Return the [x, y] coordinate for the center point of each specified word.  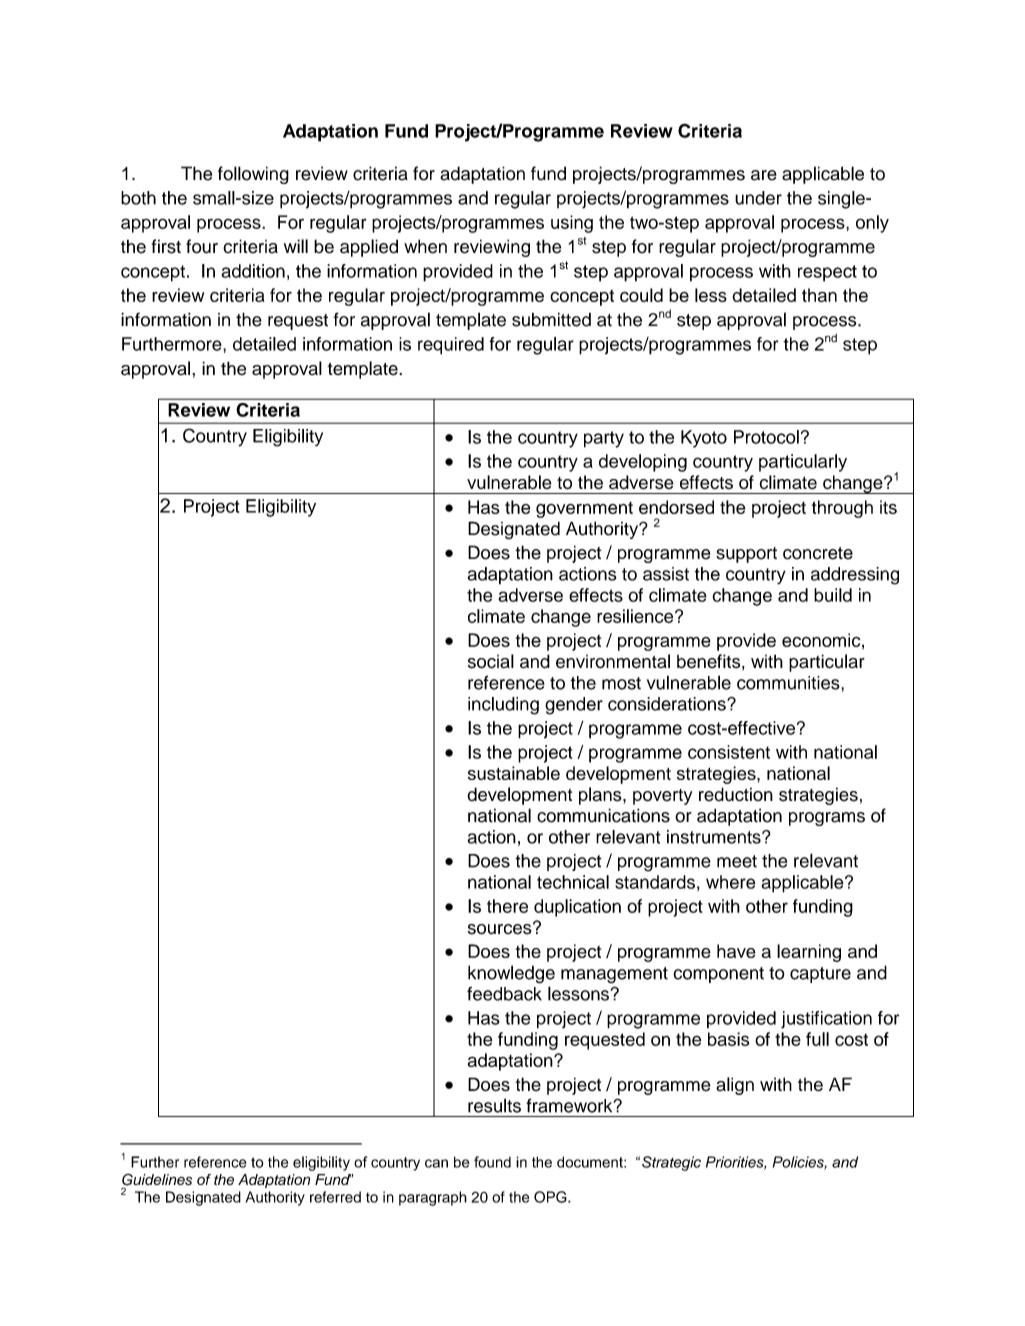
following [253, 175]
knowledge [511, 974]
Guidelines [157, 1180]
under [758, 198]
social [491, 661]
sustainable [514, 773]
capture [820, 975]
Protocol [766, 437]
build [833, 595]
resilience [636, 616]
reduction [736, 794]
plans [601, 796]
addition [253, 271]
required [451, 346]
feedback [504, 994]
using [572, 224]
